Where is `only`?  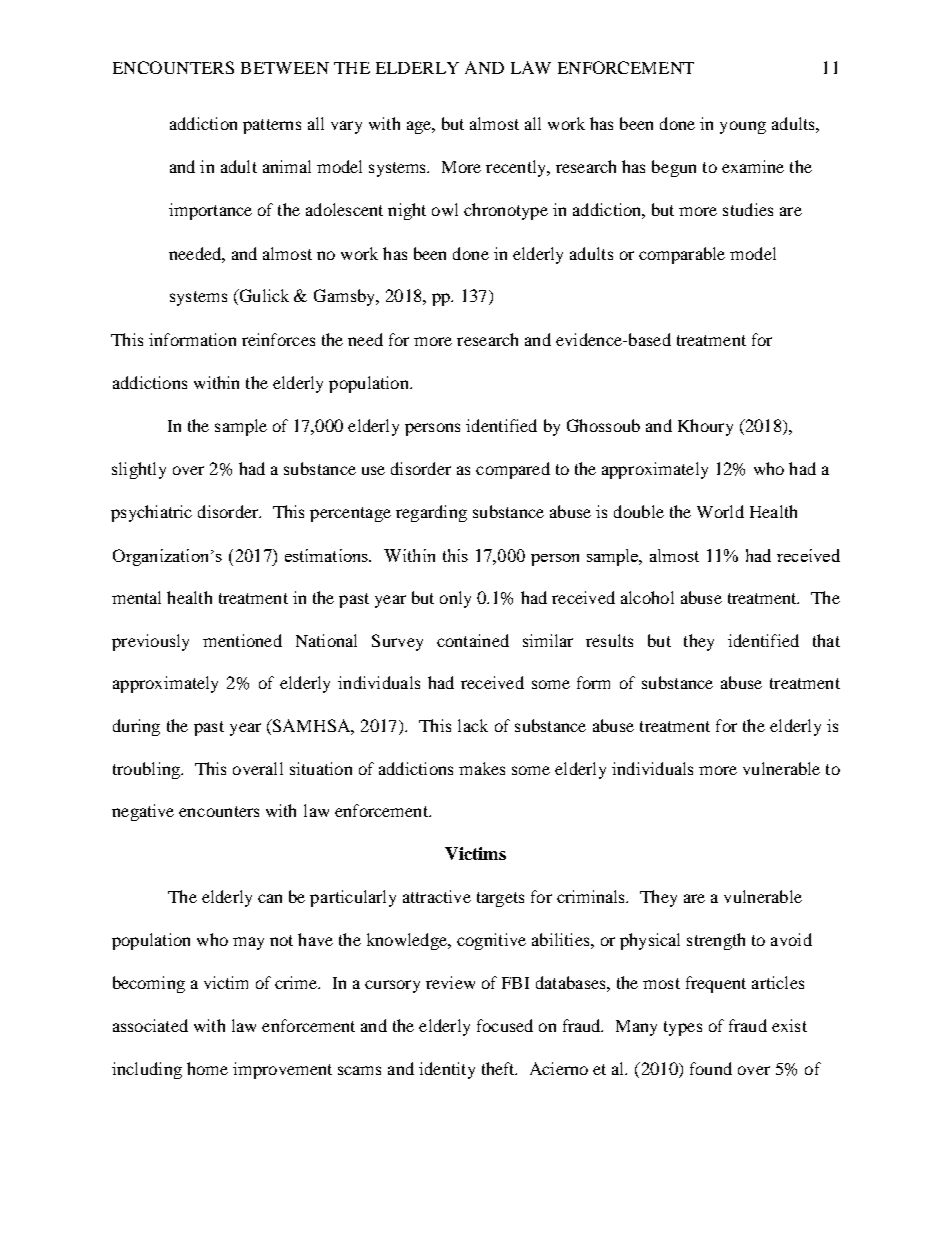
only is located at coordinates (455, 599).
